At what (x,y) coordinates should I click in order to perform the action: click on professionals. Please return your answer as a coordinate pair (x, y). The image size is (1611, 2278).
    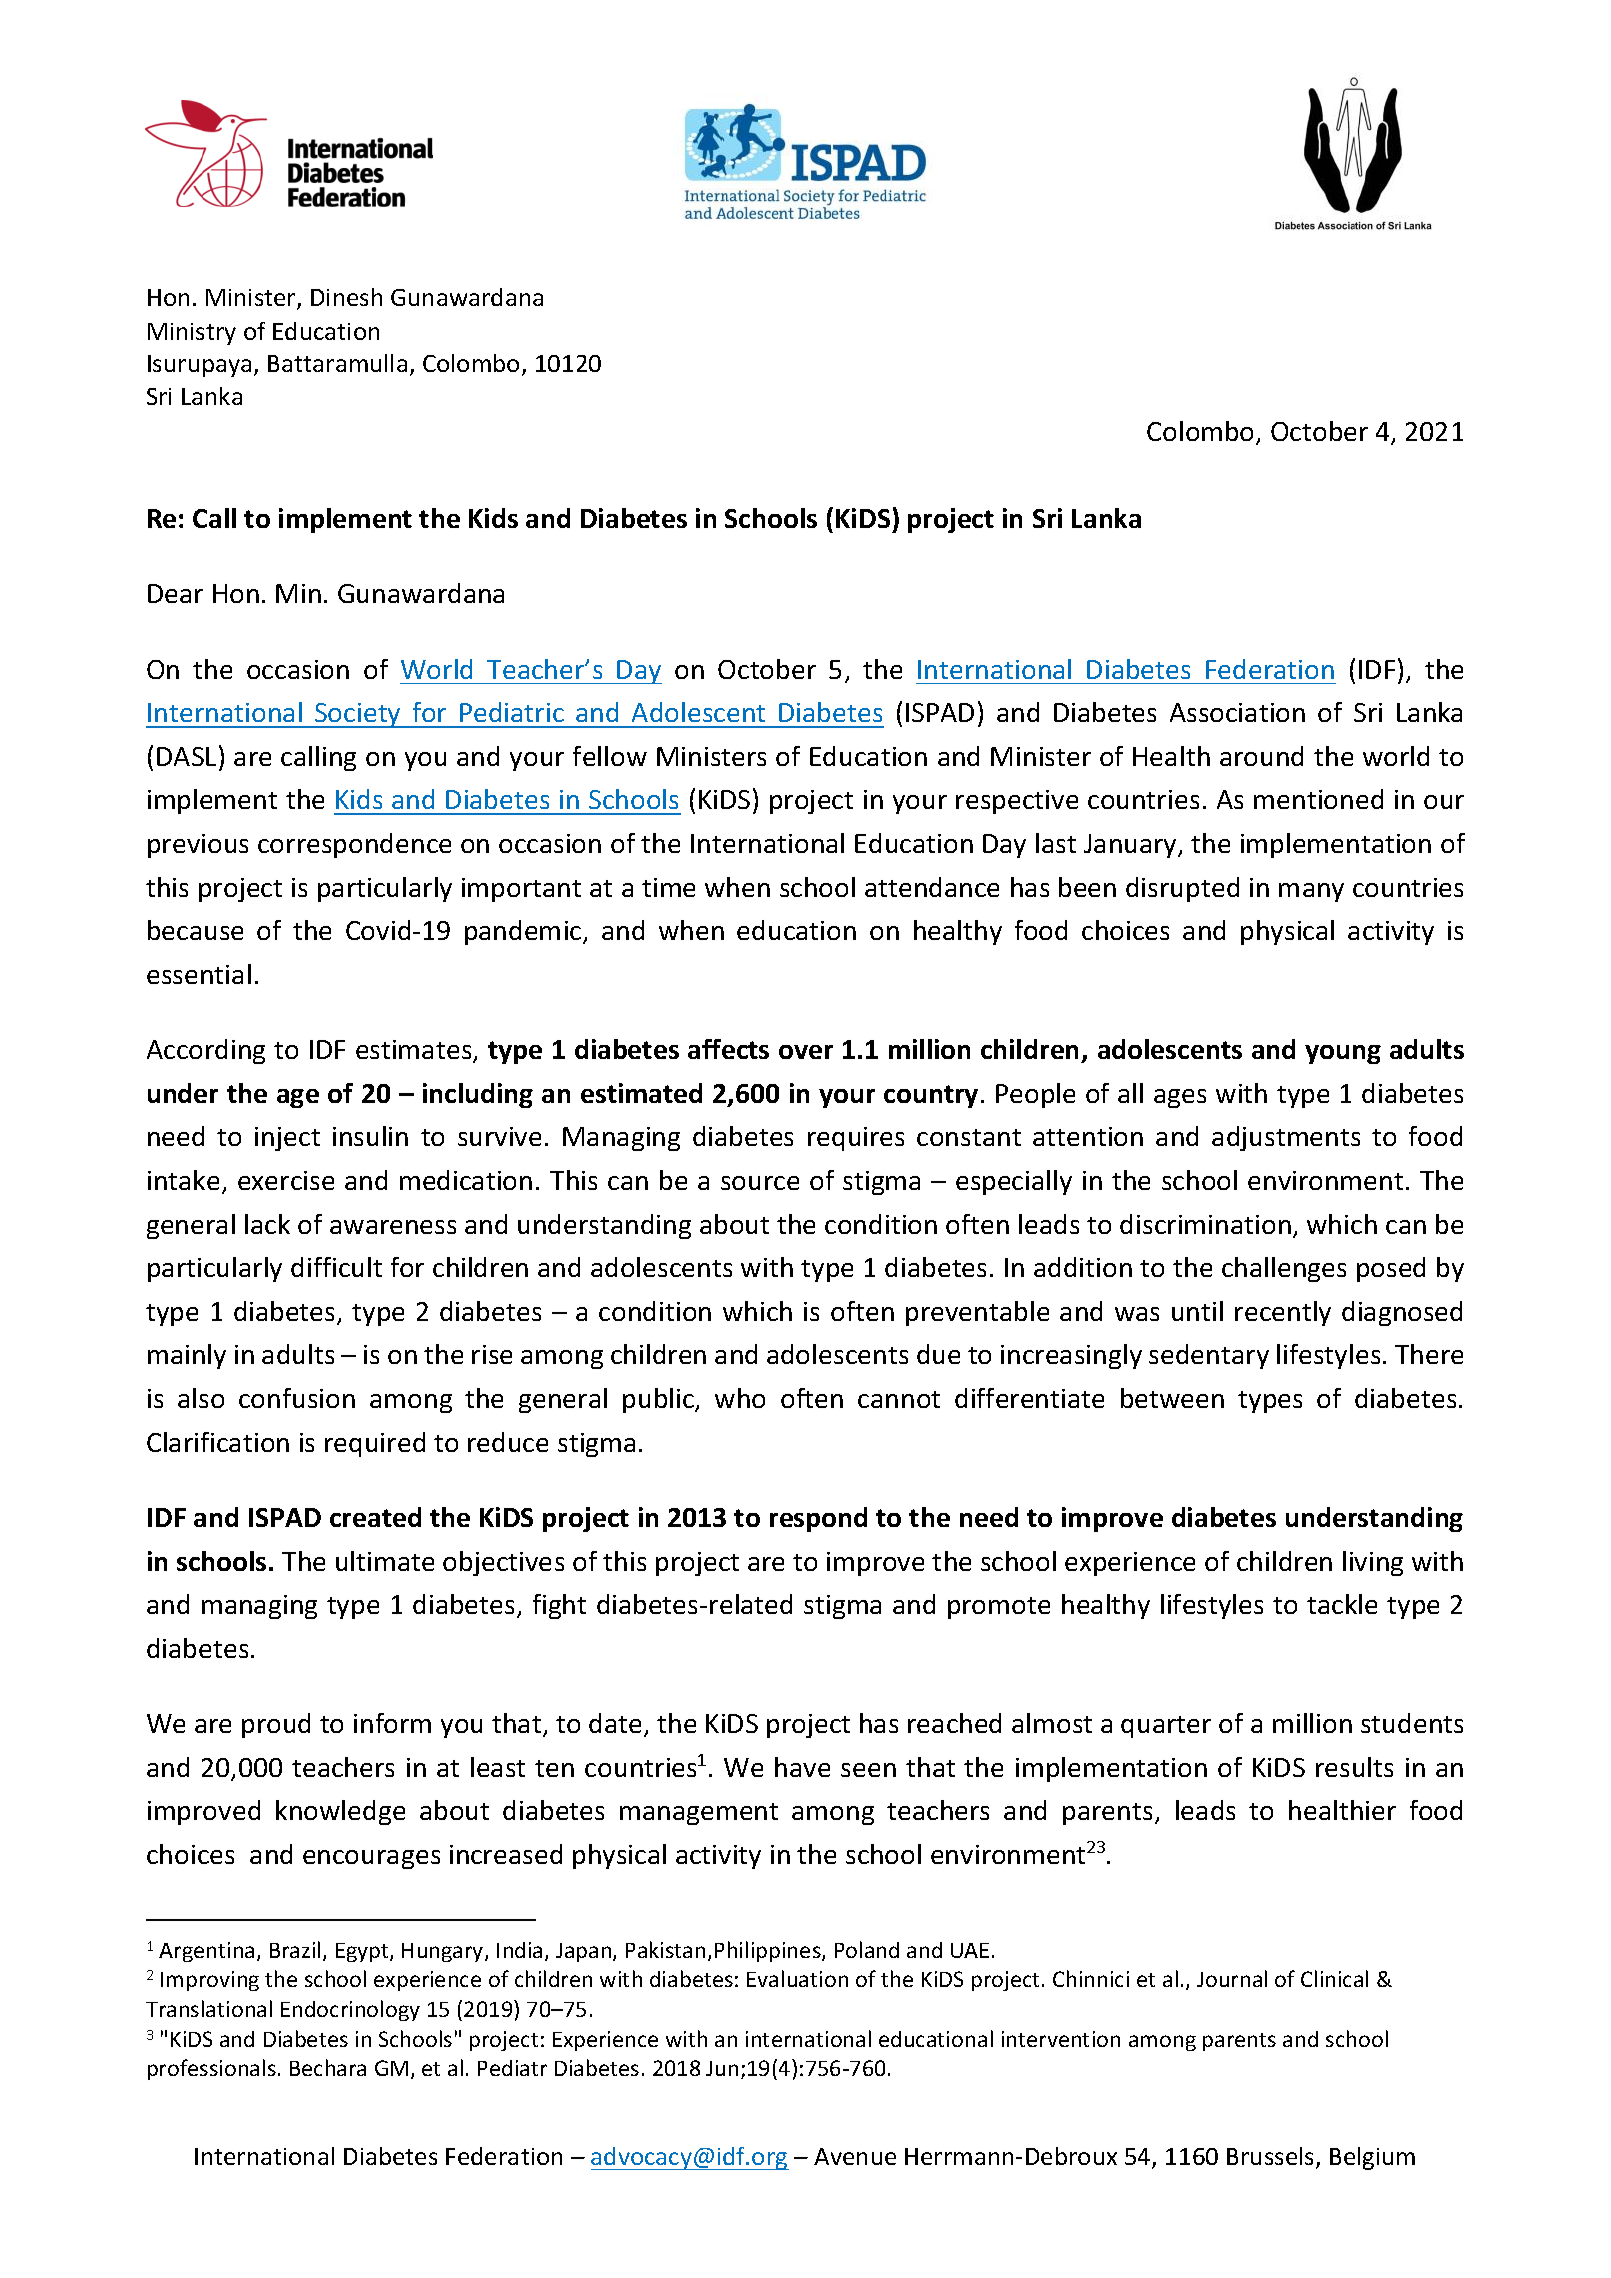
    Looking at the image, I should click on (212, 2069).
